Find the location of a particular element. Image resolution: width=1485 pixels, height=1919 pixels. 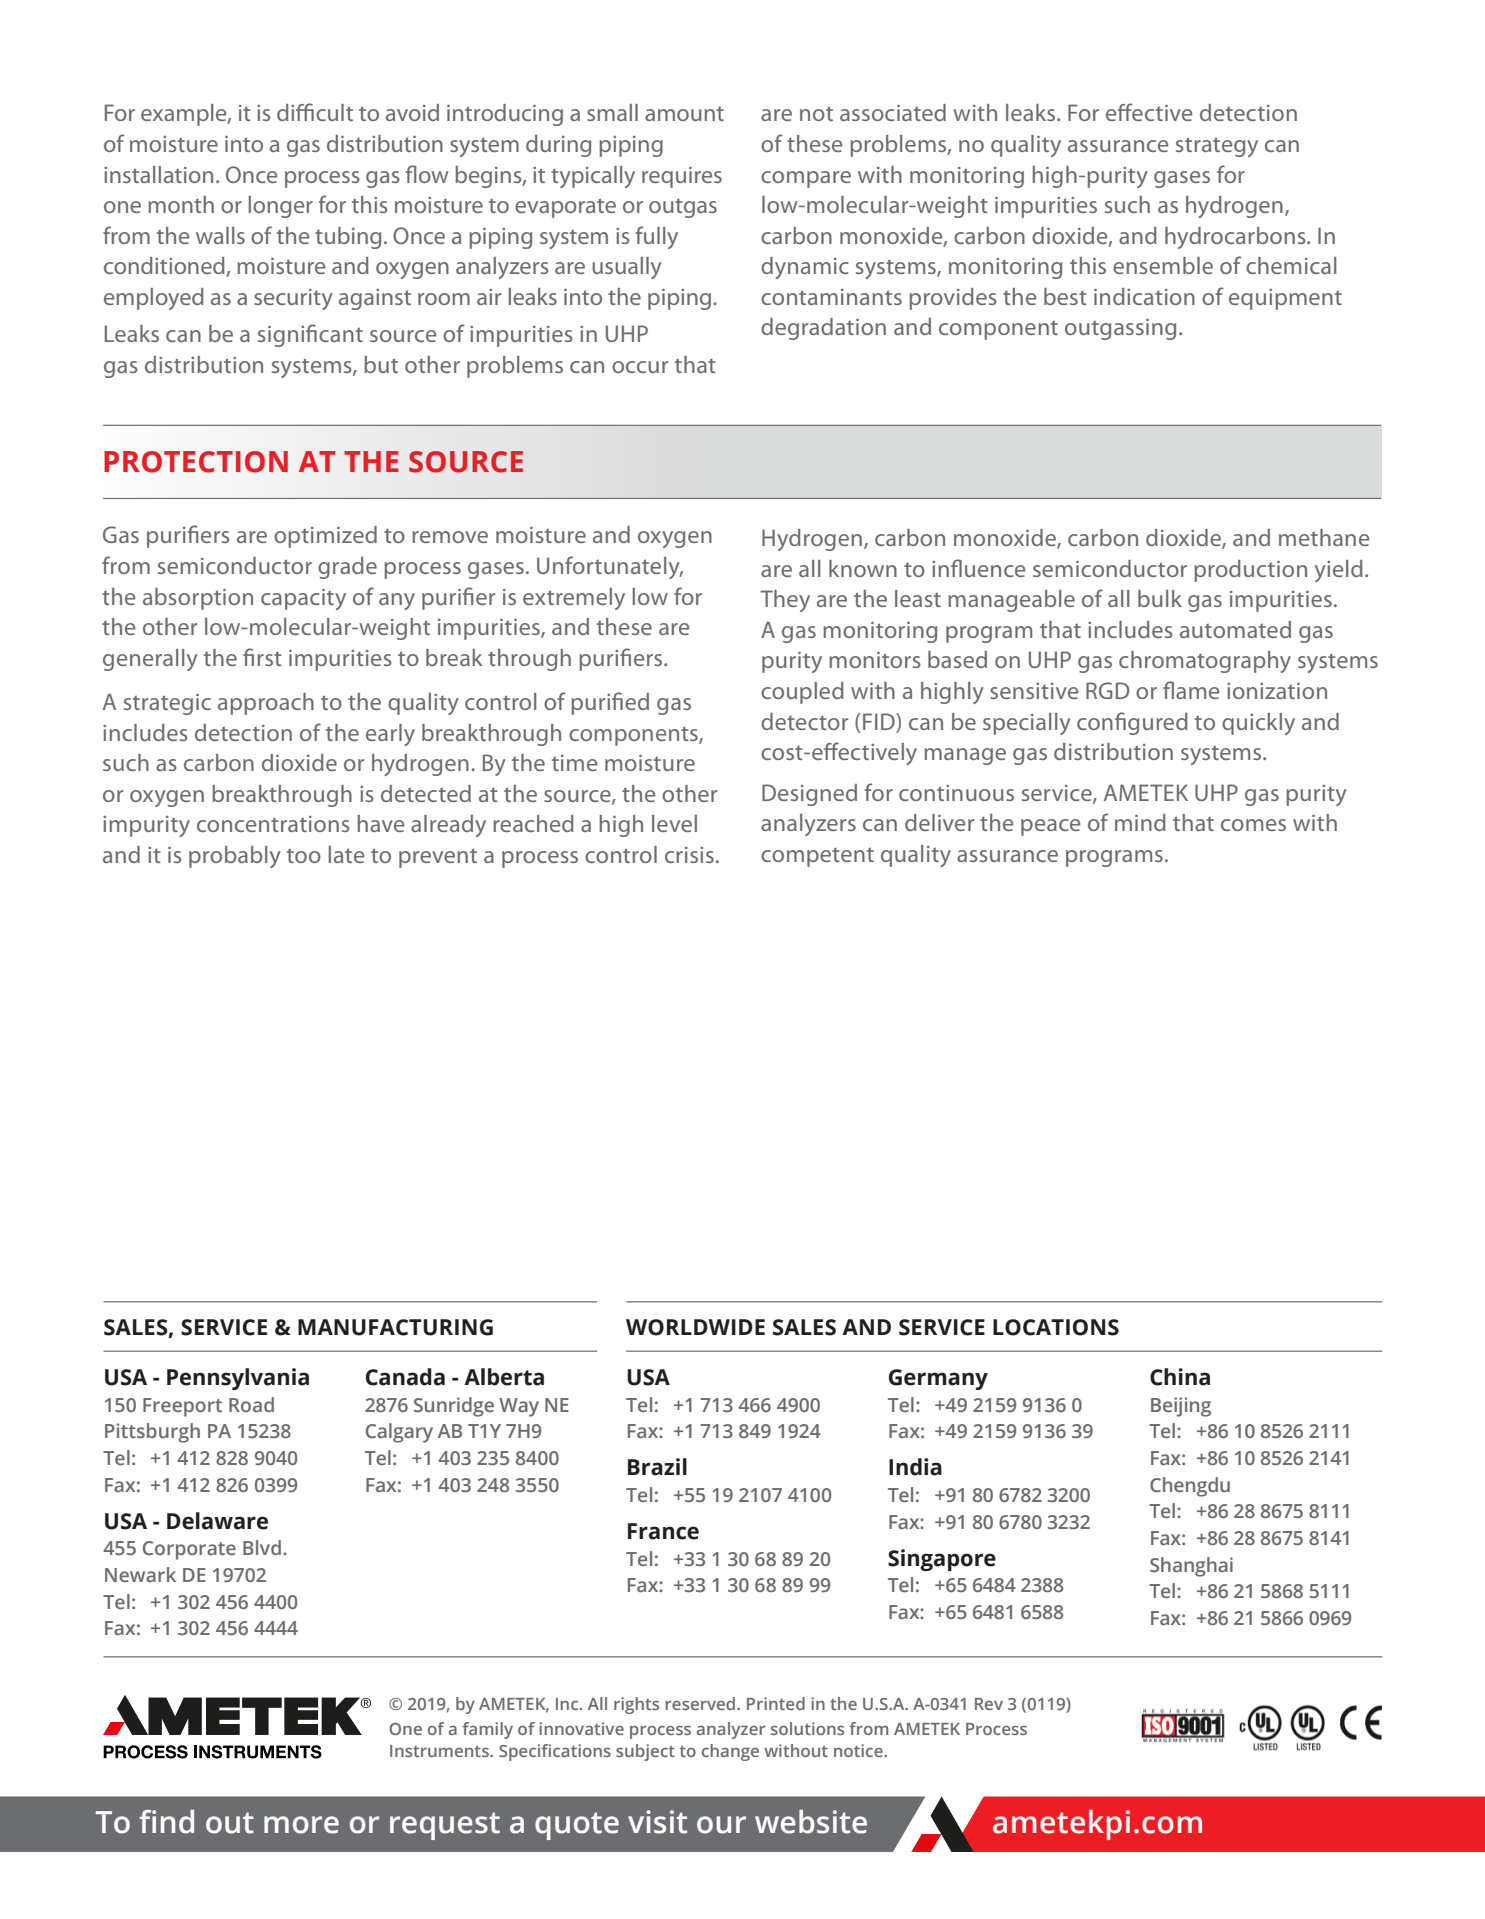

strategy is located at coordinates (1217, 147).
